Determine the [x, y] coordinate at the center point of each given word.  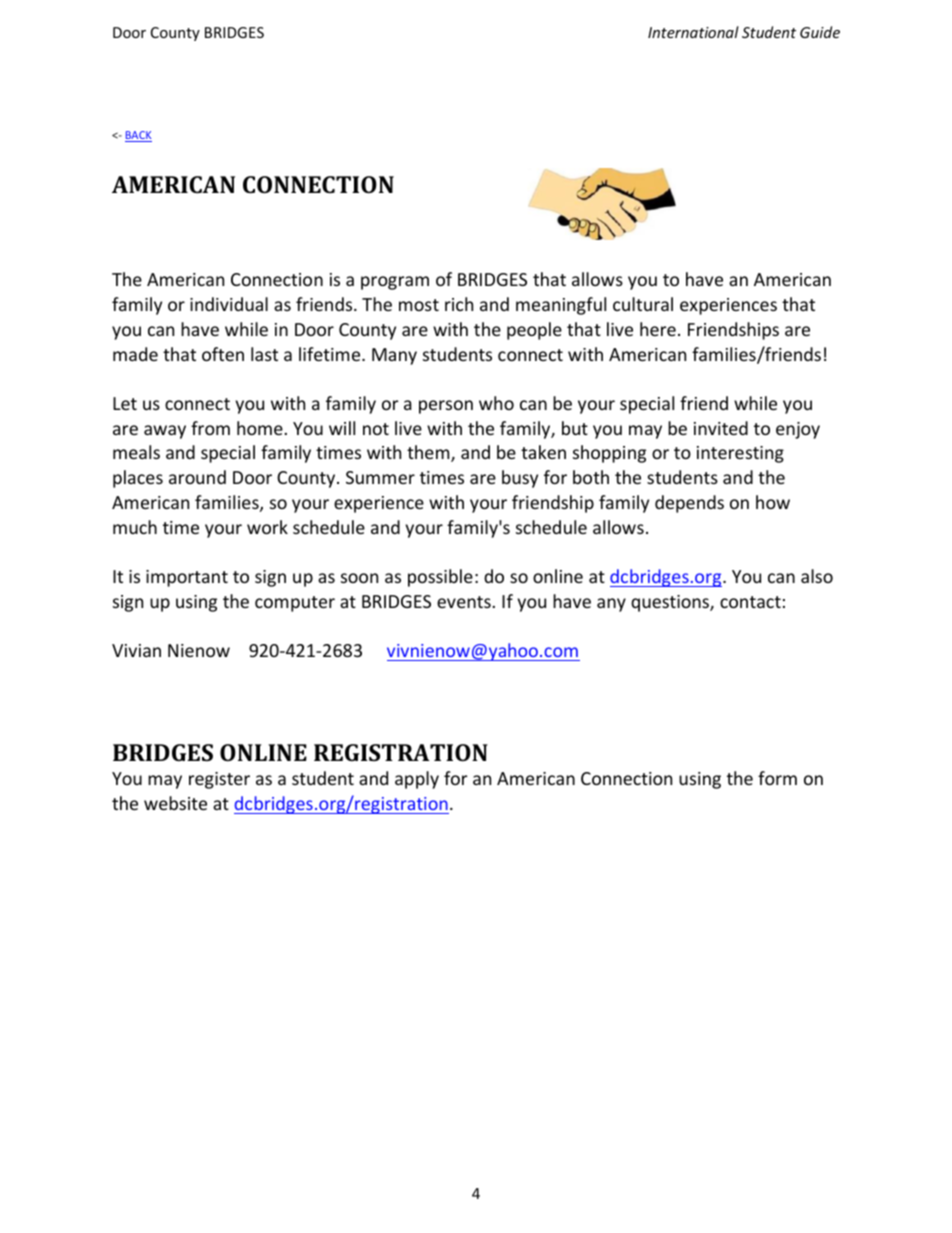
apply [417, 780]
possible [440, 578]
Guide [820, 32]
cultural [643, 304]
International [693, 32]
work [267, 527]
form [777, 778]
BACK [138, 136]
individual [229, 304]
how [773, 502]
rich [459, 304]
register [219, 780]
